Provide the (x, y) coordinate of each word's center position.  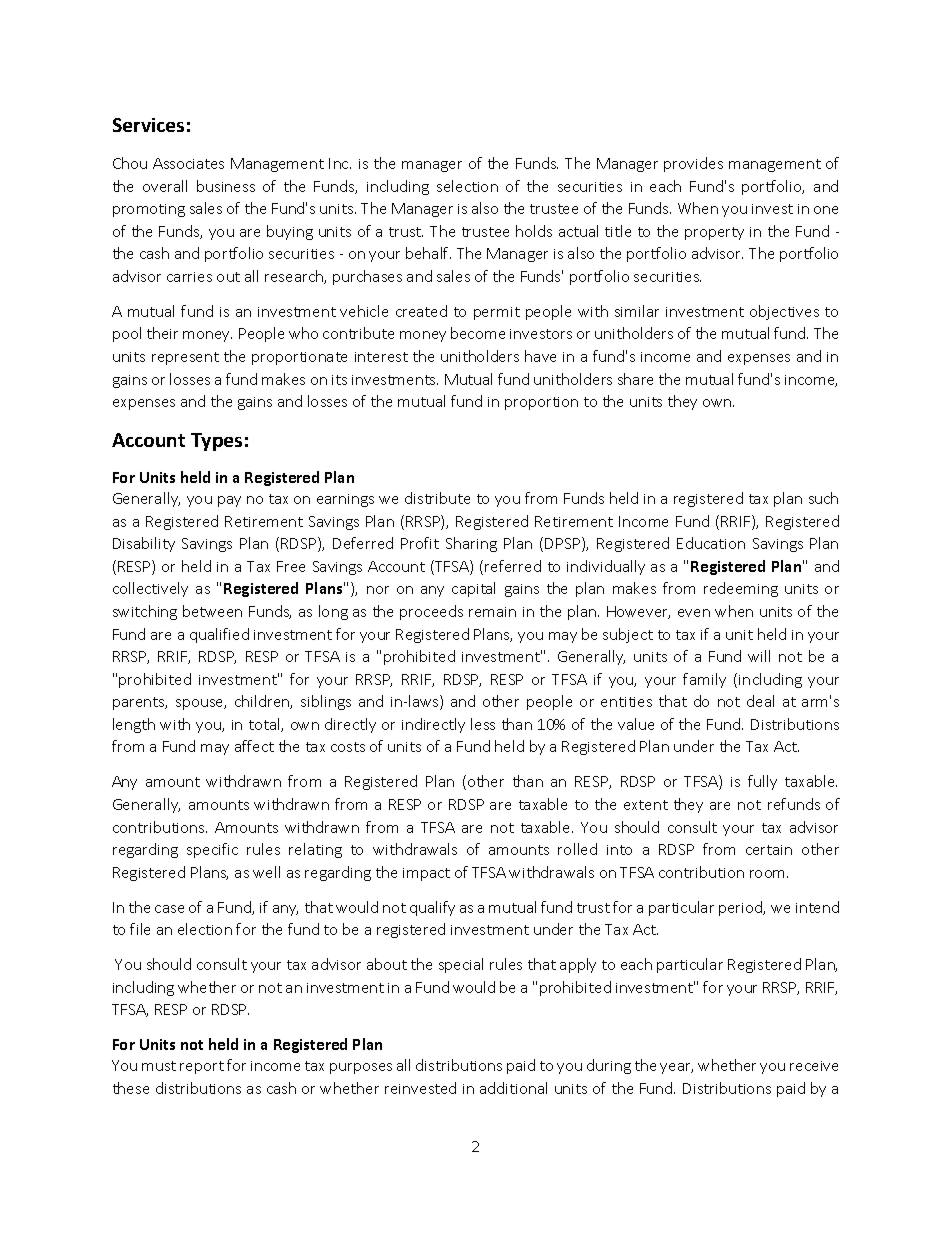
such (823, 498)
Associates (188, 163)
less (483, 724)
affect (254, 746)
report (202, 1067)
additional (513, 1088)
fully (762, 782)
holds (534, 231)
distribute (437, 498)
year (676, 1068)
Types (216, 442)
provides (693, 164)
